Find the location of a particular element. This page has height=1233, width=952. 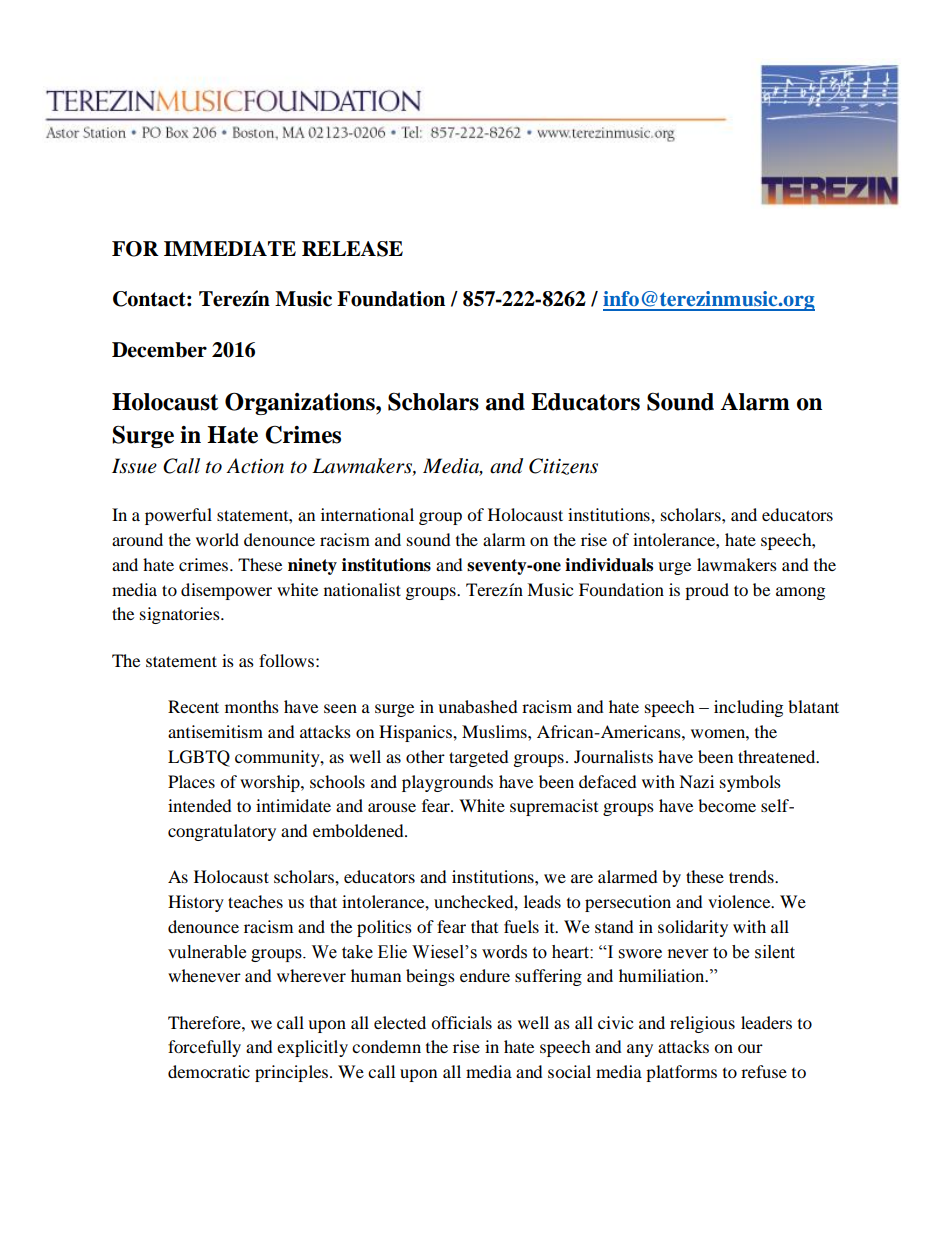

proud is located at coordinates (707, 591).
